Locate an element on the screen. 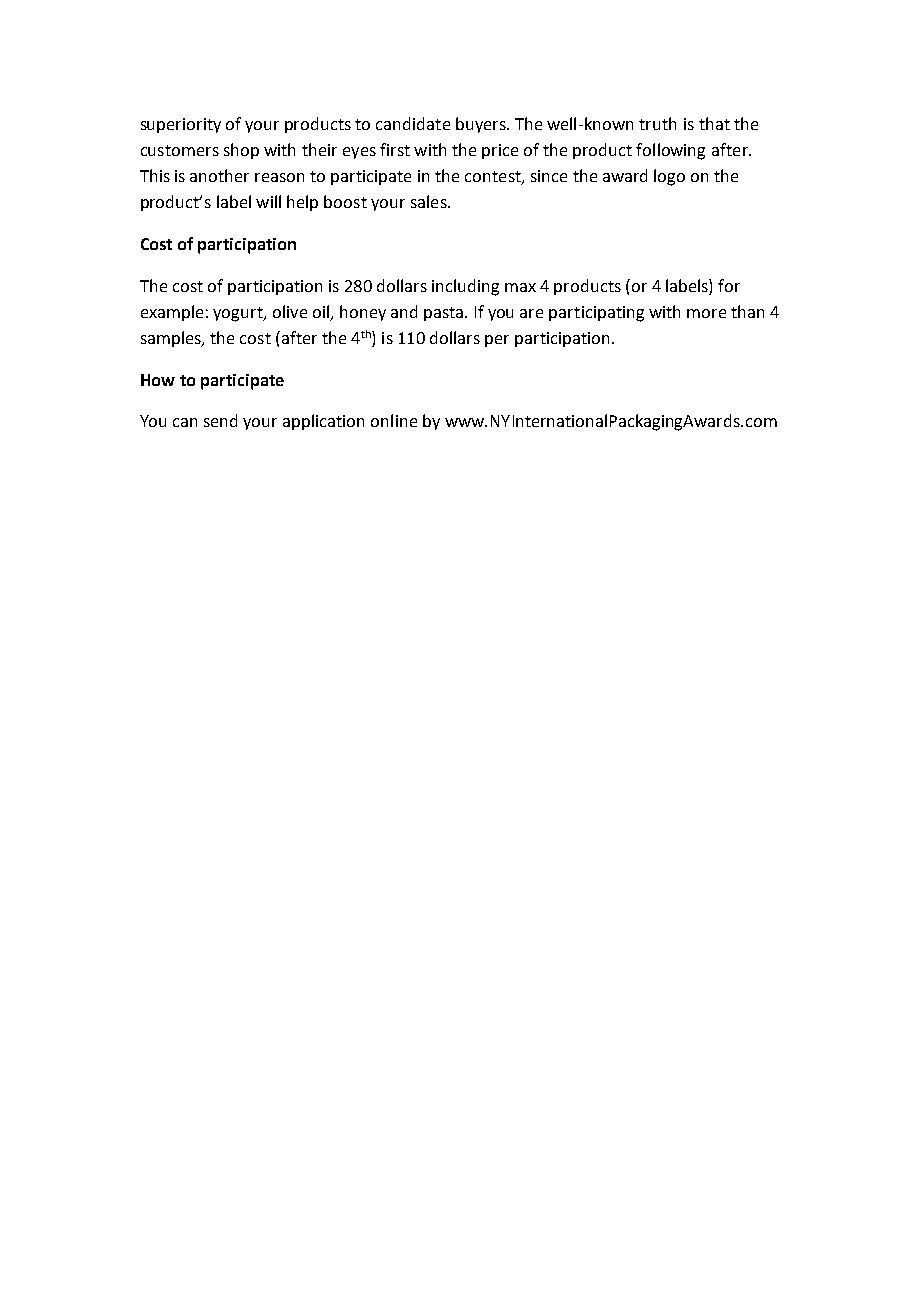  for is located at coordinates (729, 285).
